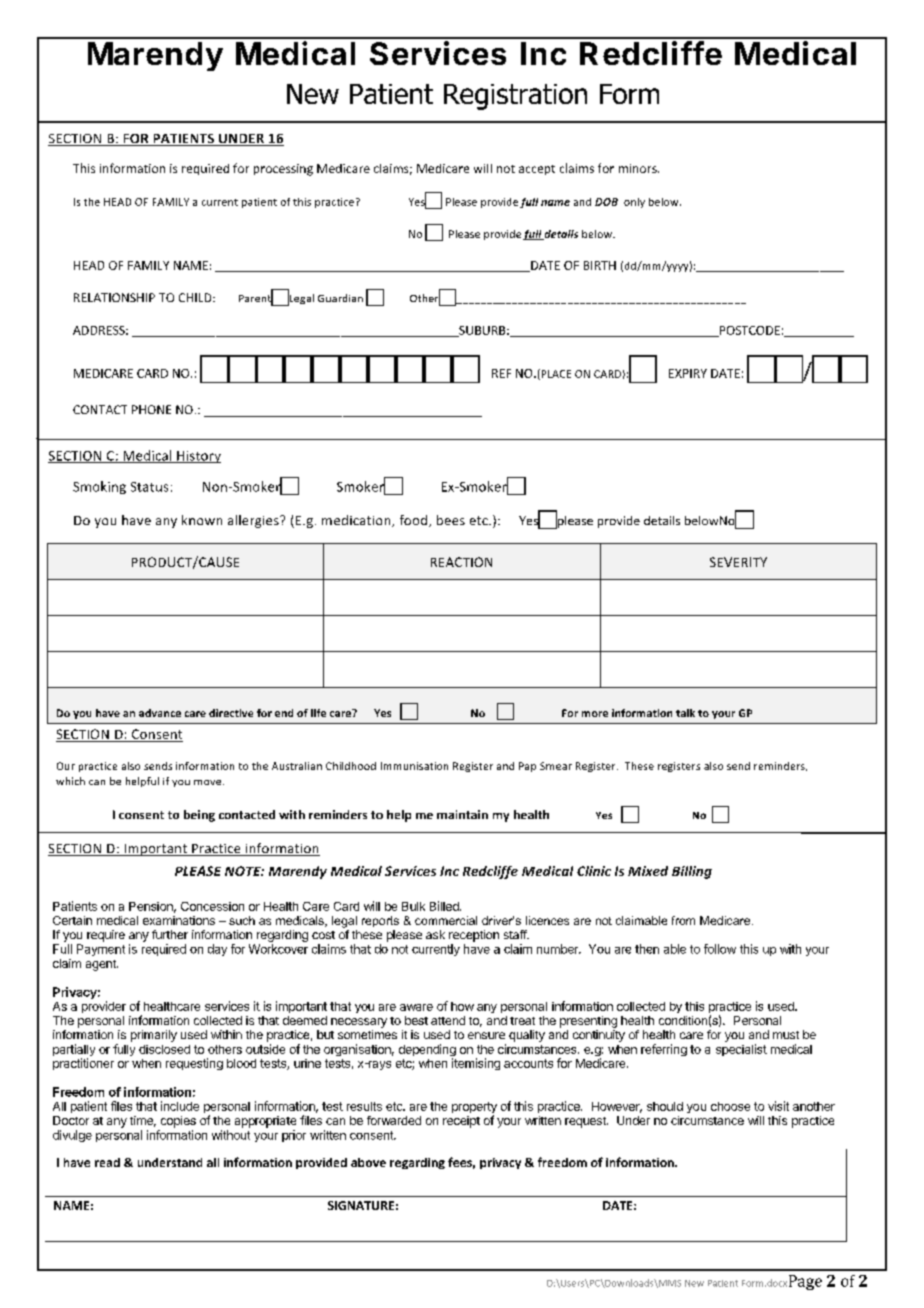  What do you see at coordinates (738, 562) in the screenshot?
I see `SEVERITY` at bounding box center [738, 562].
